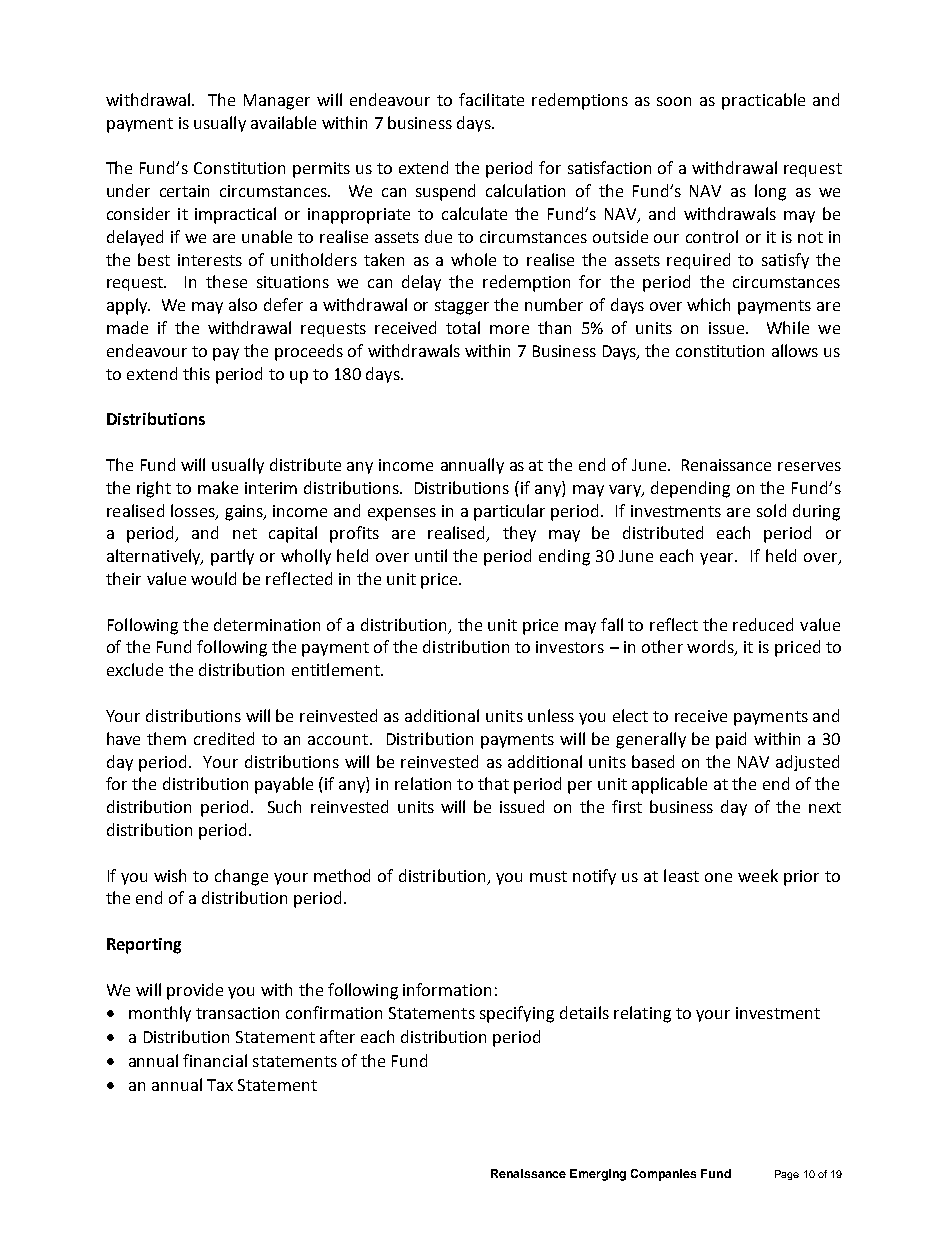 This screenshot has height=1233, width=952. Describe the element at coordinates (570, 647) in the screenshot. I see `investors` at that location.
